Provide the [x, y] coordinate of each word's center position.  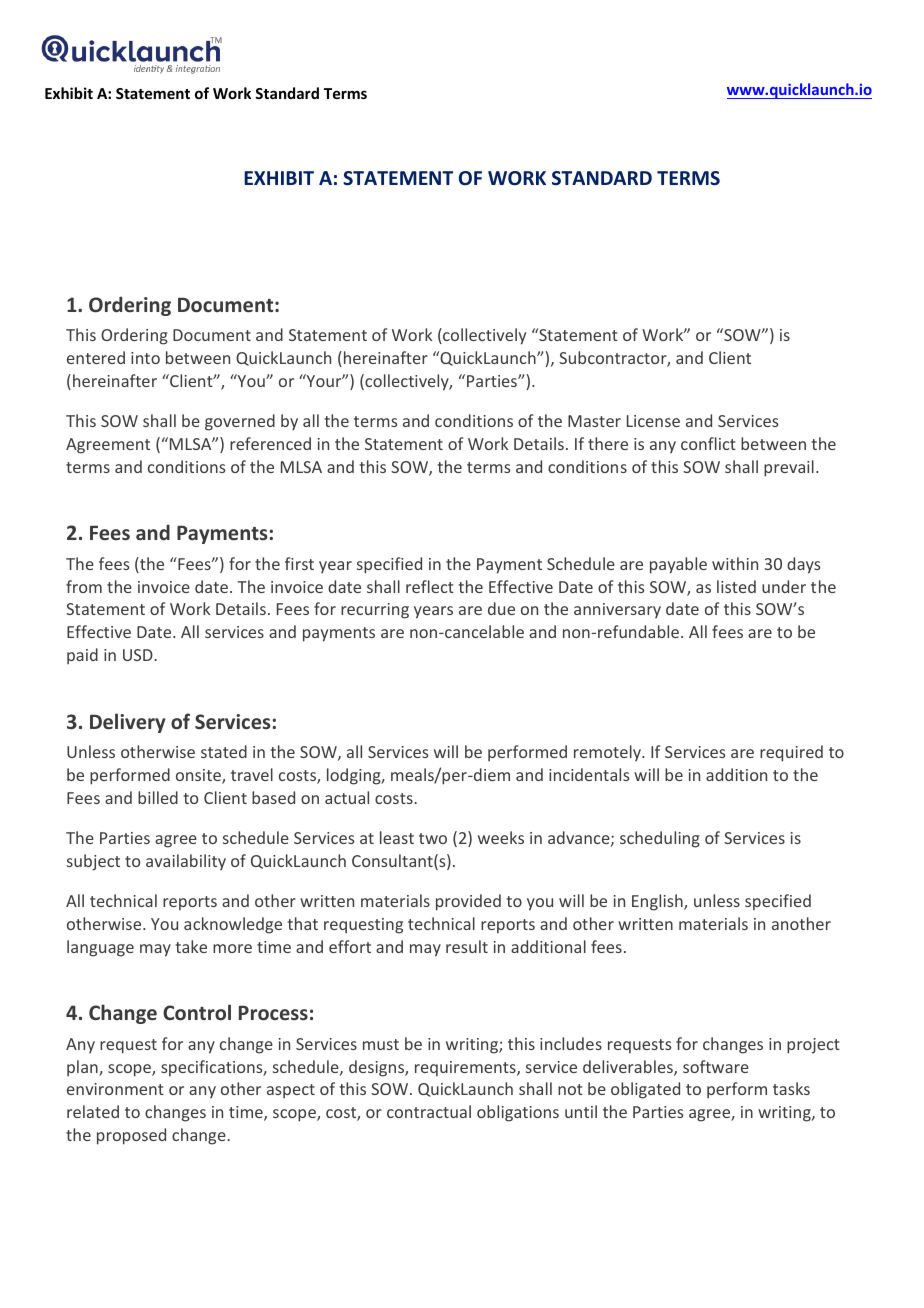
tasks [791, 1088]
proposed [131, 1136]
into [145, 358]
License [653, 421]
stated [224, 751]
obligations [518, 1113]
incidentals [589, 774]
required [791, 753]
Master [594, 421]
